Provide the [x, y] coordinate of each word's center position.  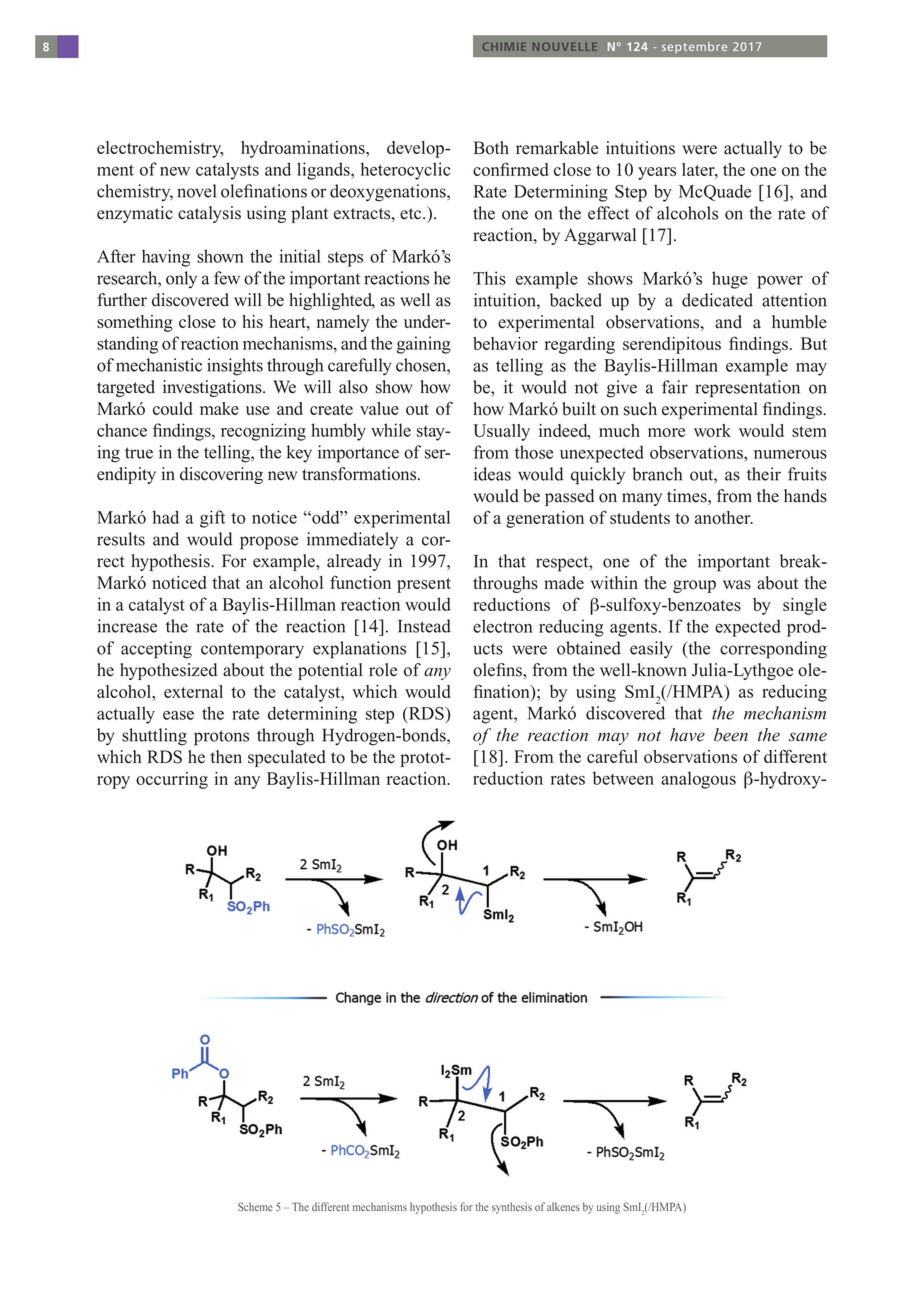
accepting [156, 650]
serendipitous [672, 345]
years [657, 173]
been [731, 735]
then [226, 757]
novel [196, 191]
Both [491, 148]
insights [235, 367]
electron [503, 626]
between [623, 778]
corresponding [773, 650]
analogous [698, 780]
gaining [424, 345]
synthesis [512, 1208]
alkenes [563, 1206]
